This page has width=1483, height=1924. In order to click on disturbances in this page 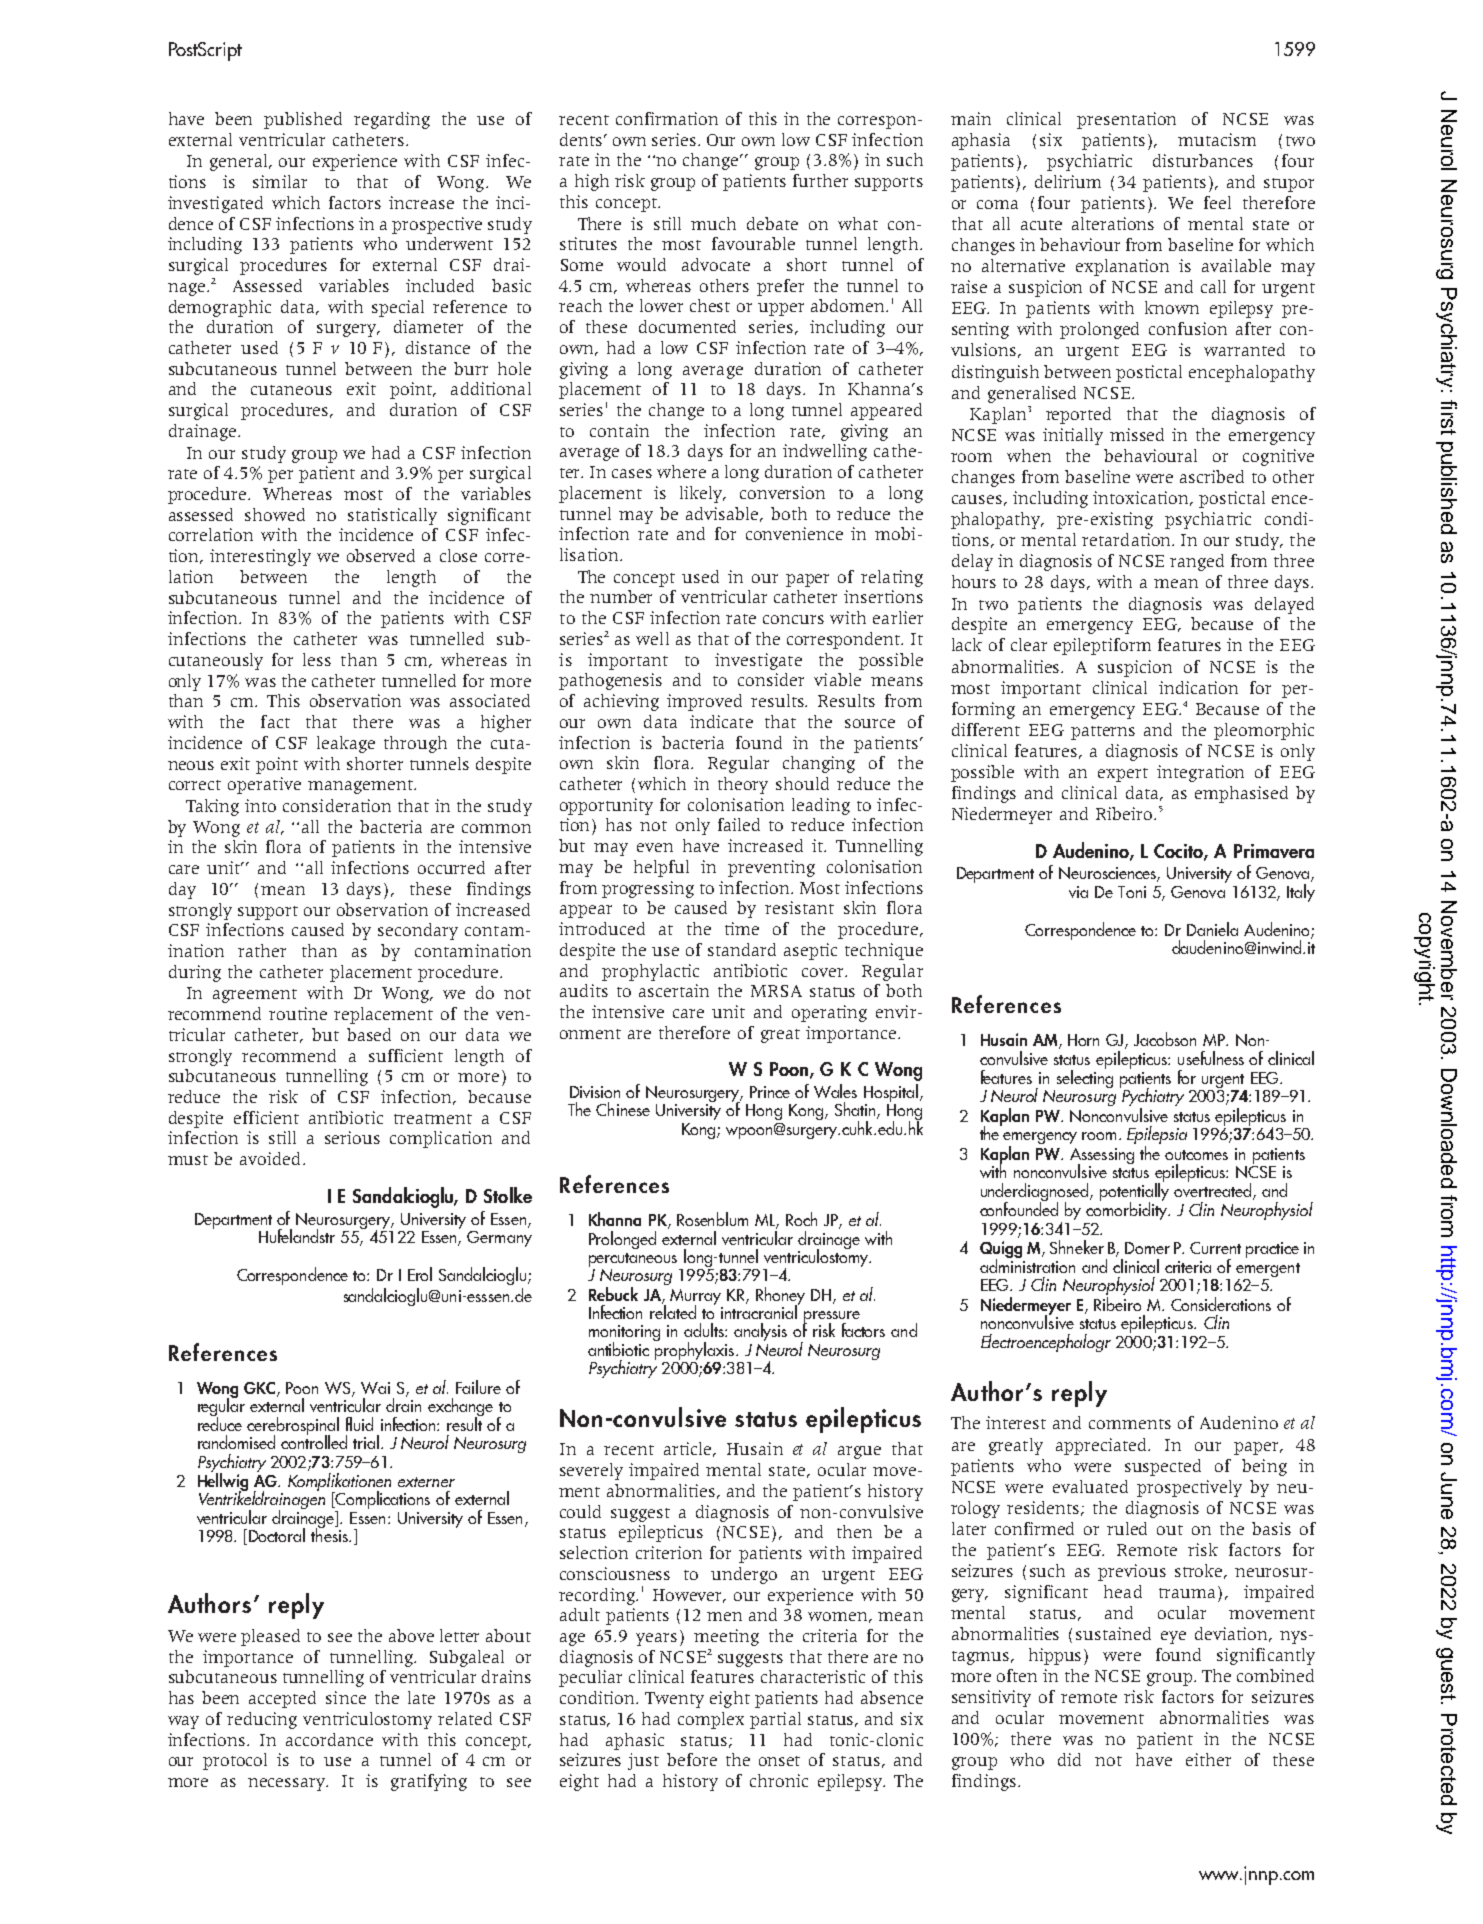, I will do `click(1203, 160)`.
